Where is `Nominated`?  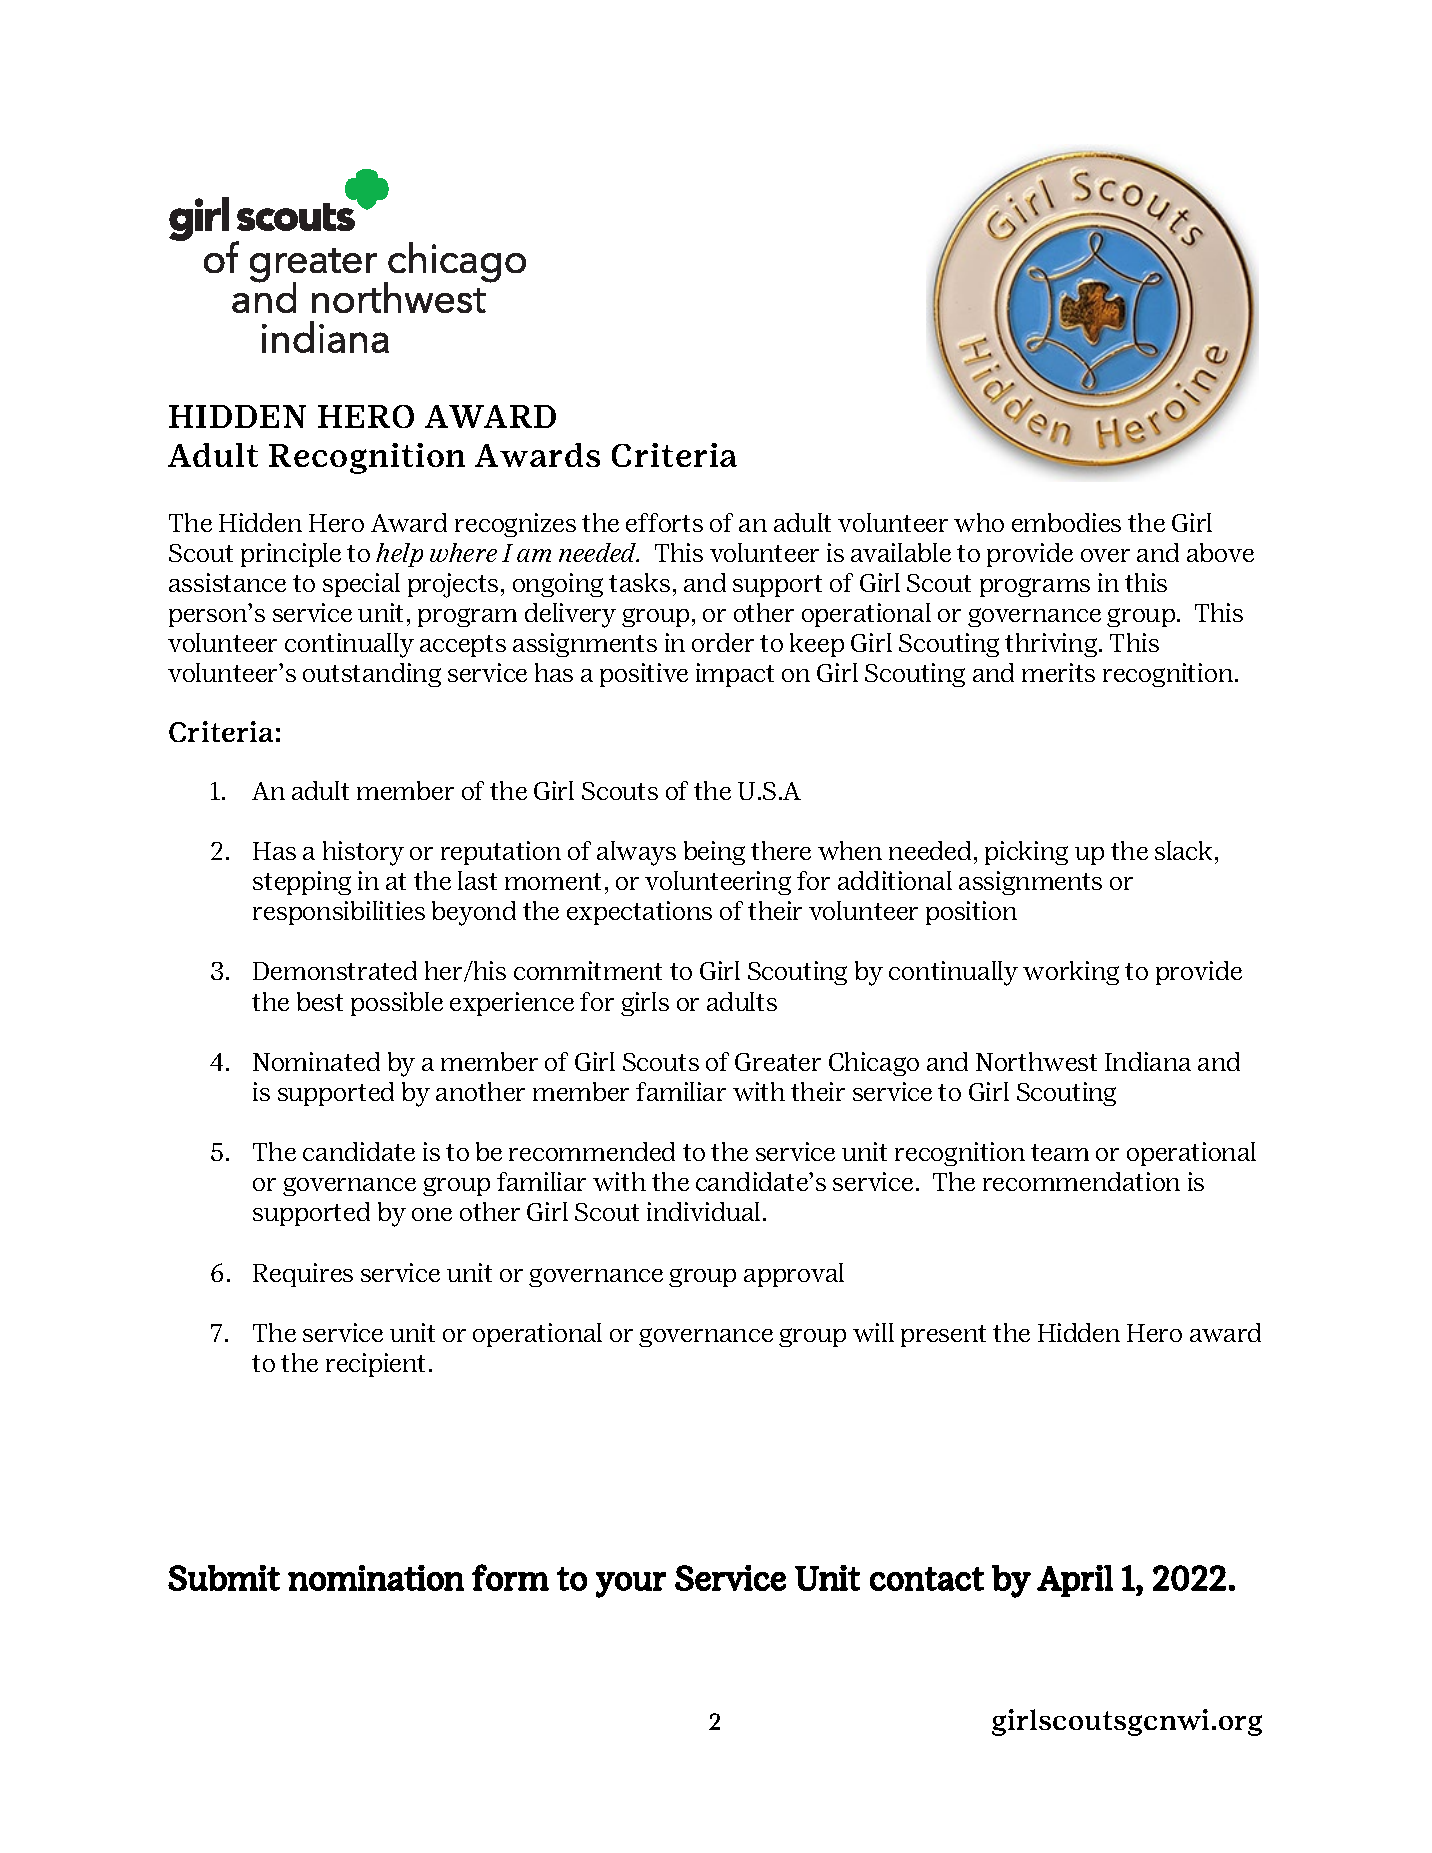 Nominated is located at coordinates (316, 1061).
